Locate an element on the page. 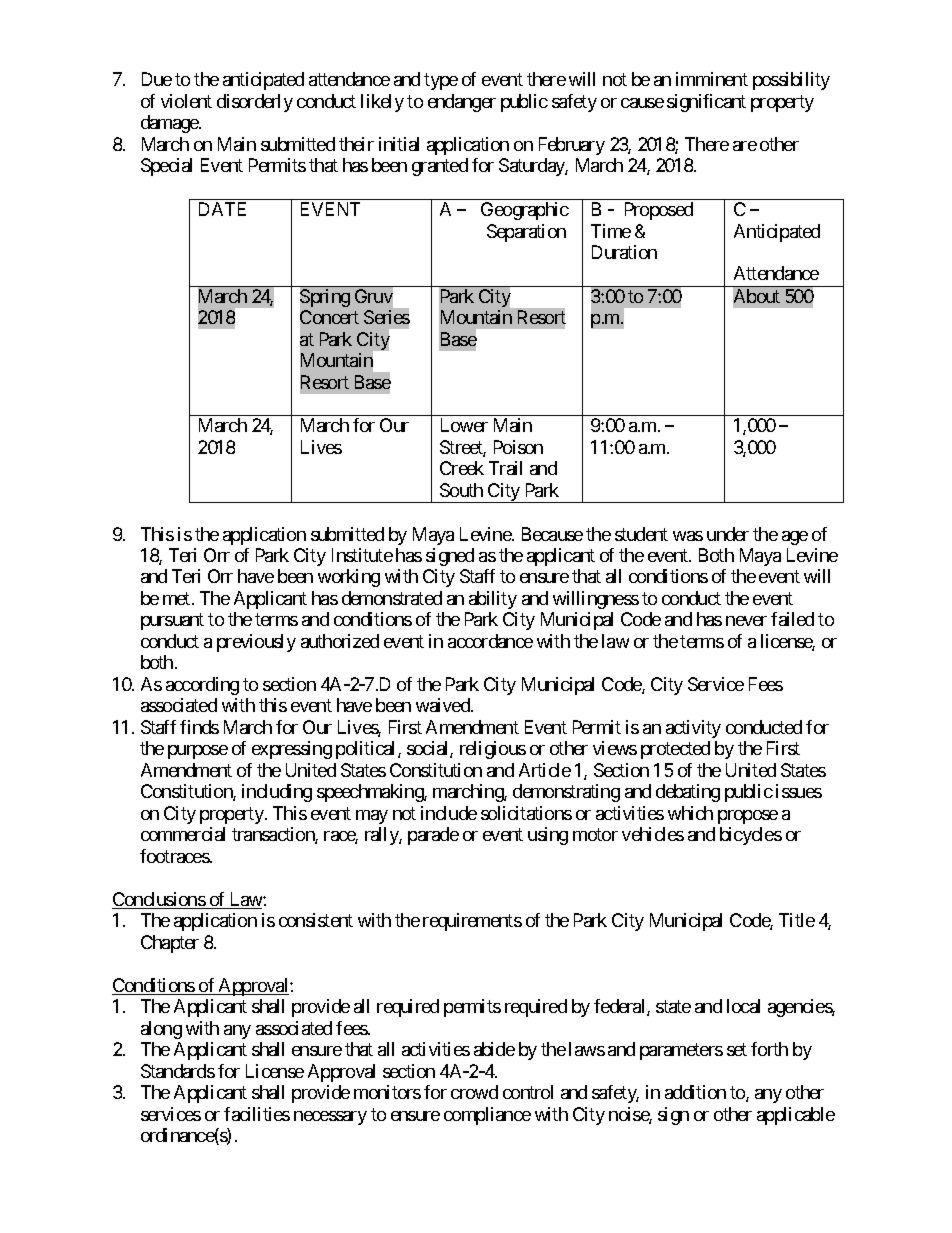 This document has width=952, height=1233. parade is located at coordinates (433, 836).
